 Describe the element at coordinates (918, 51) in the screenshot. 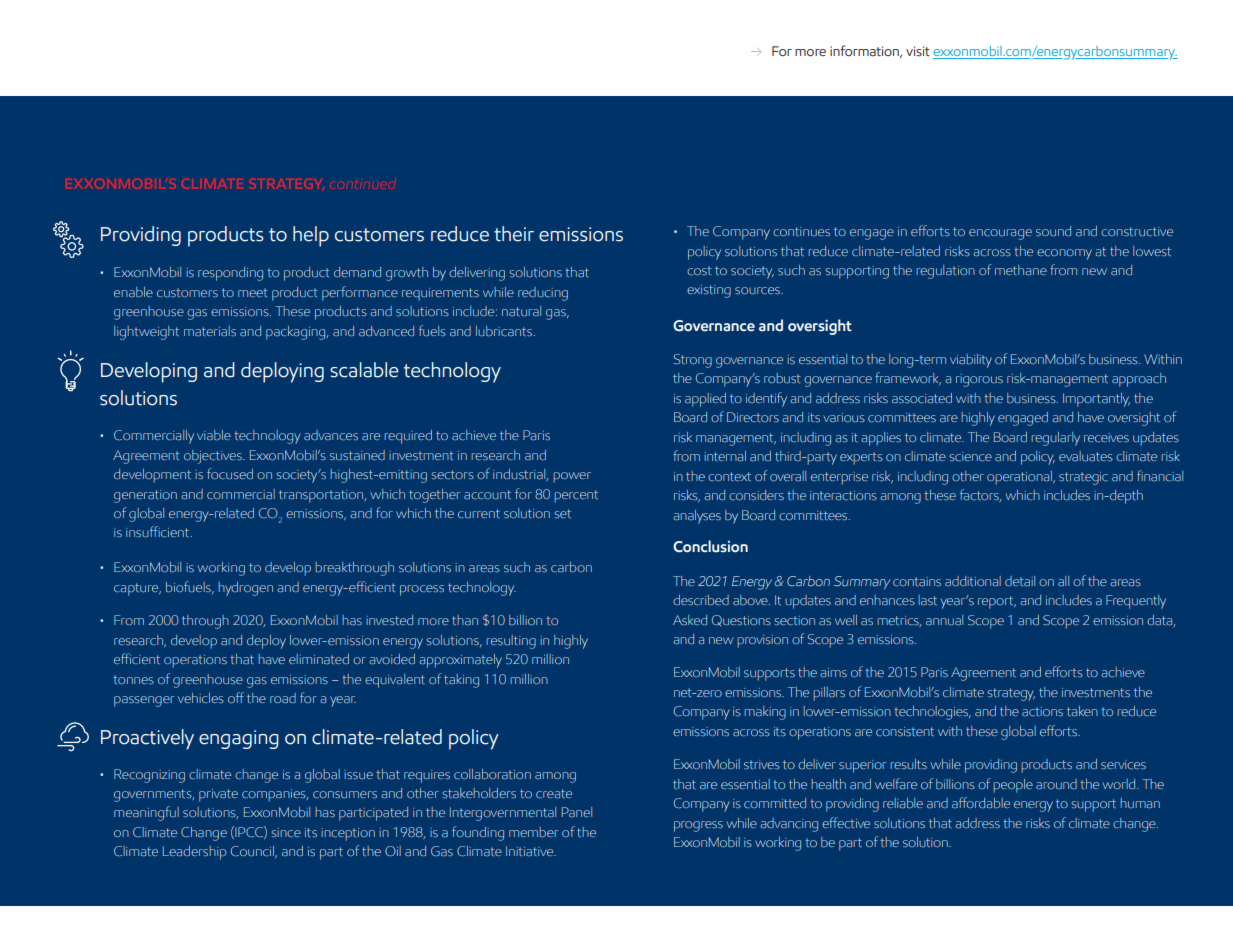

I see `visit` at that location.
